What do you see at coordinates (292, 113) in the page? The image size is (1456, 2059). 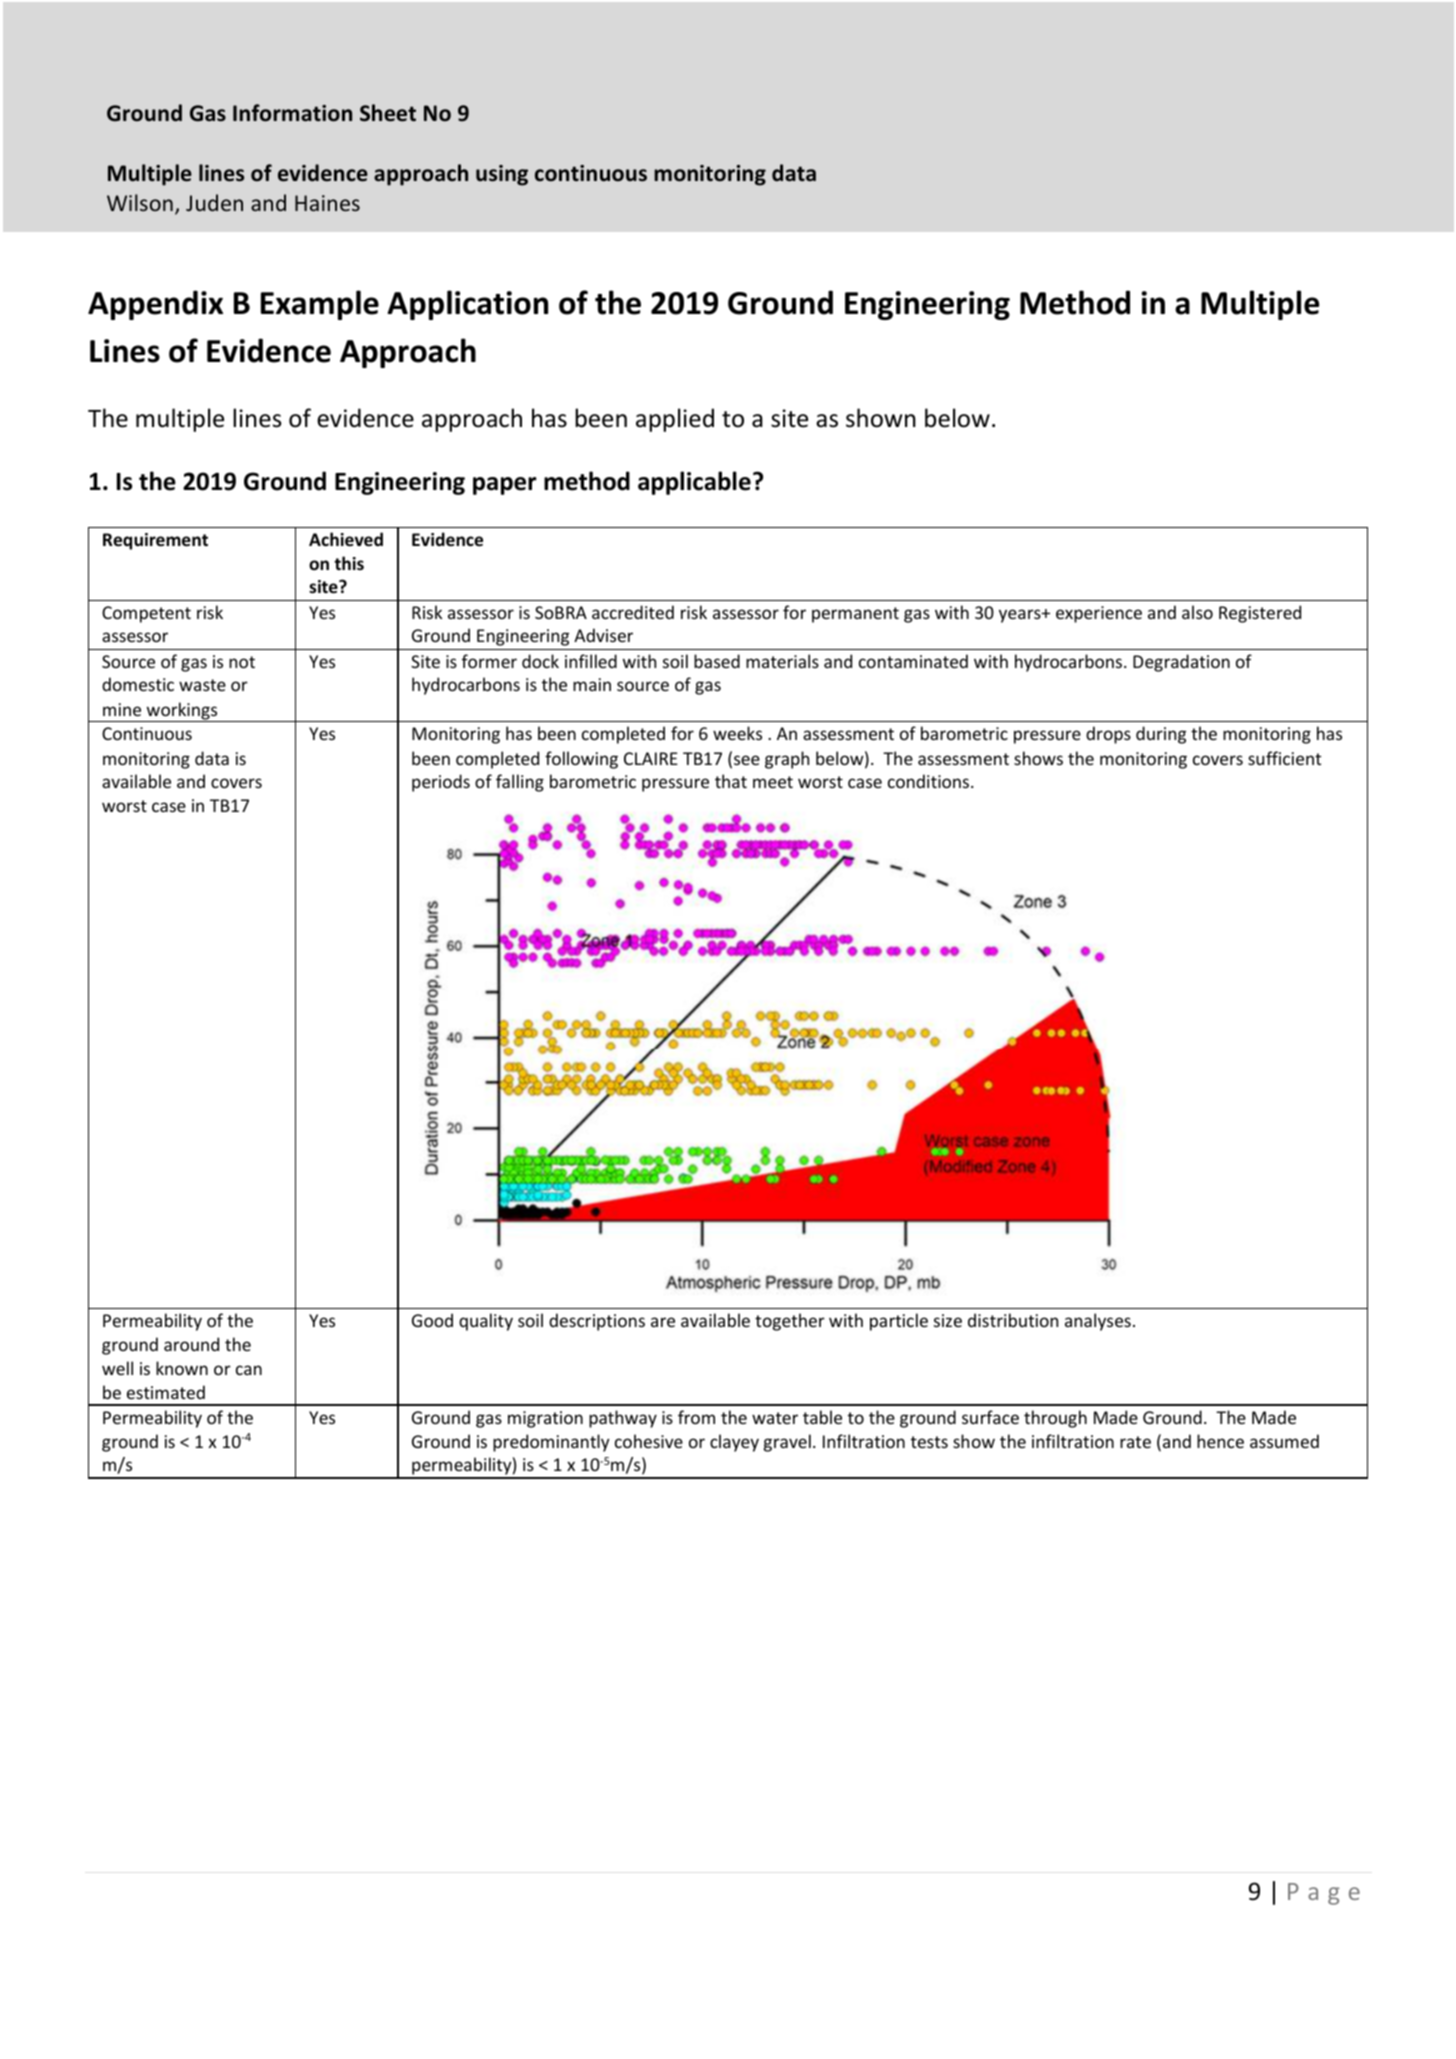 I see `Information` at bounding box center [292, 113].
